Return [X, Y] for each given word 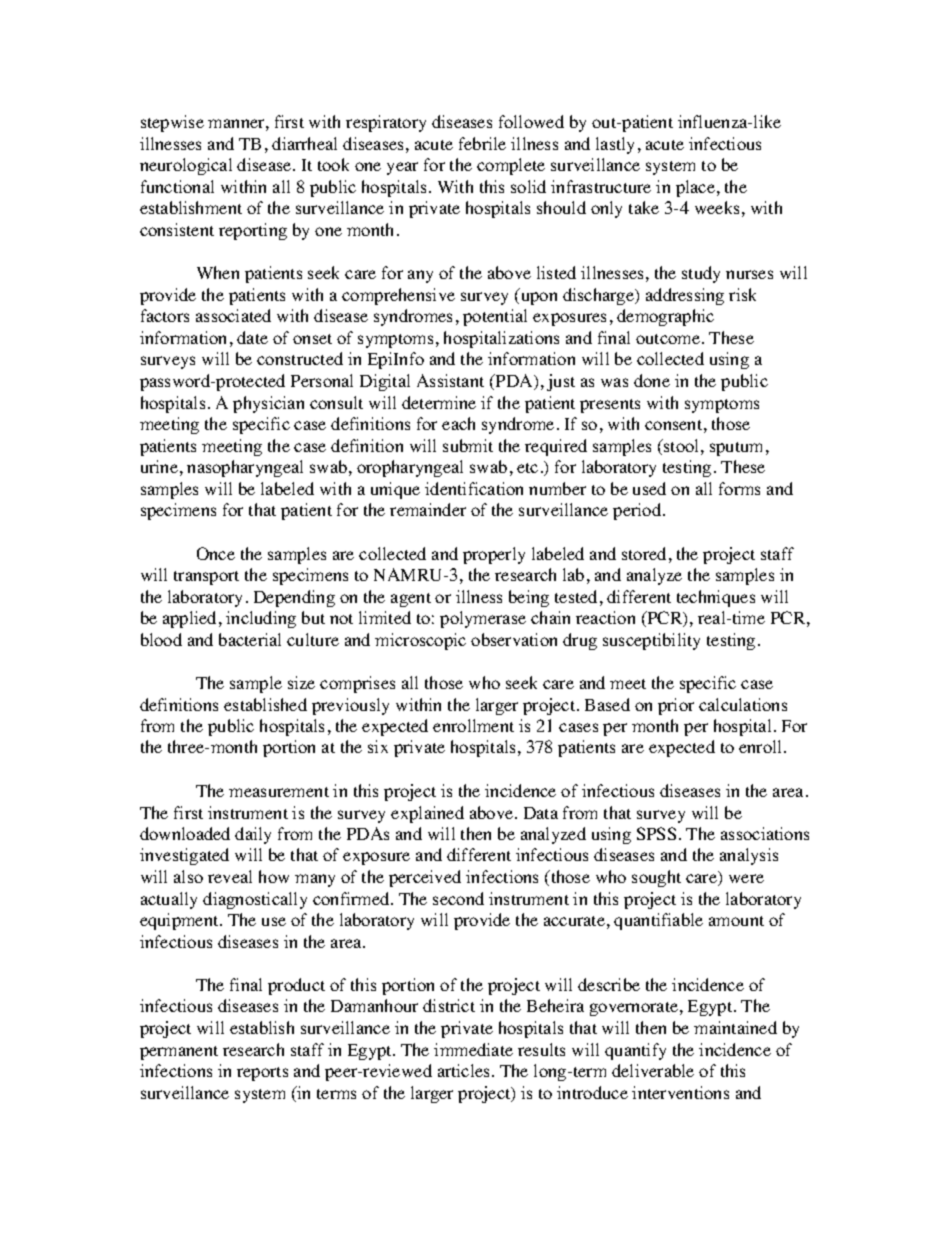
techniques [716, 598]
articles [465, 1070]
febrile [482, 143]
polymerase [483, 619]
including [261, 619]
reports [262, 1074]
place [695, 188]
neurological [186, 166]
